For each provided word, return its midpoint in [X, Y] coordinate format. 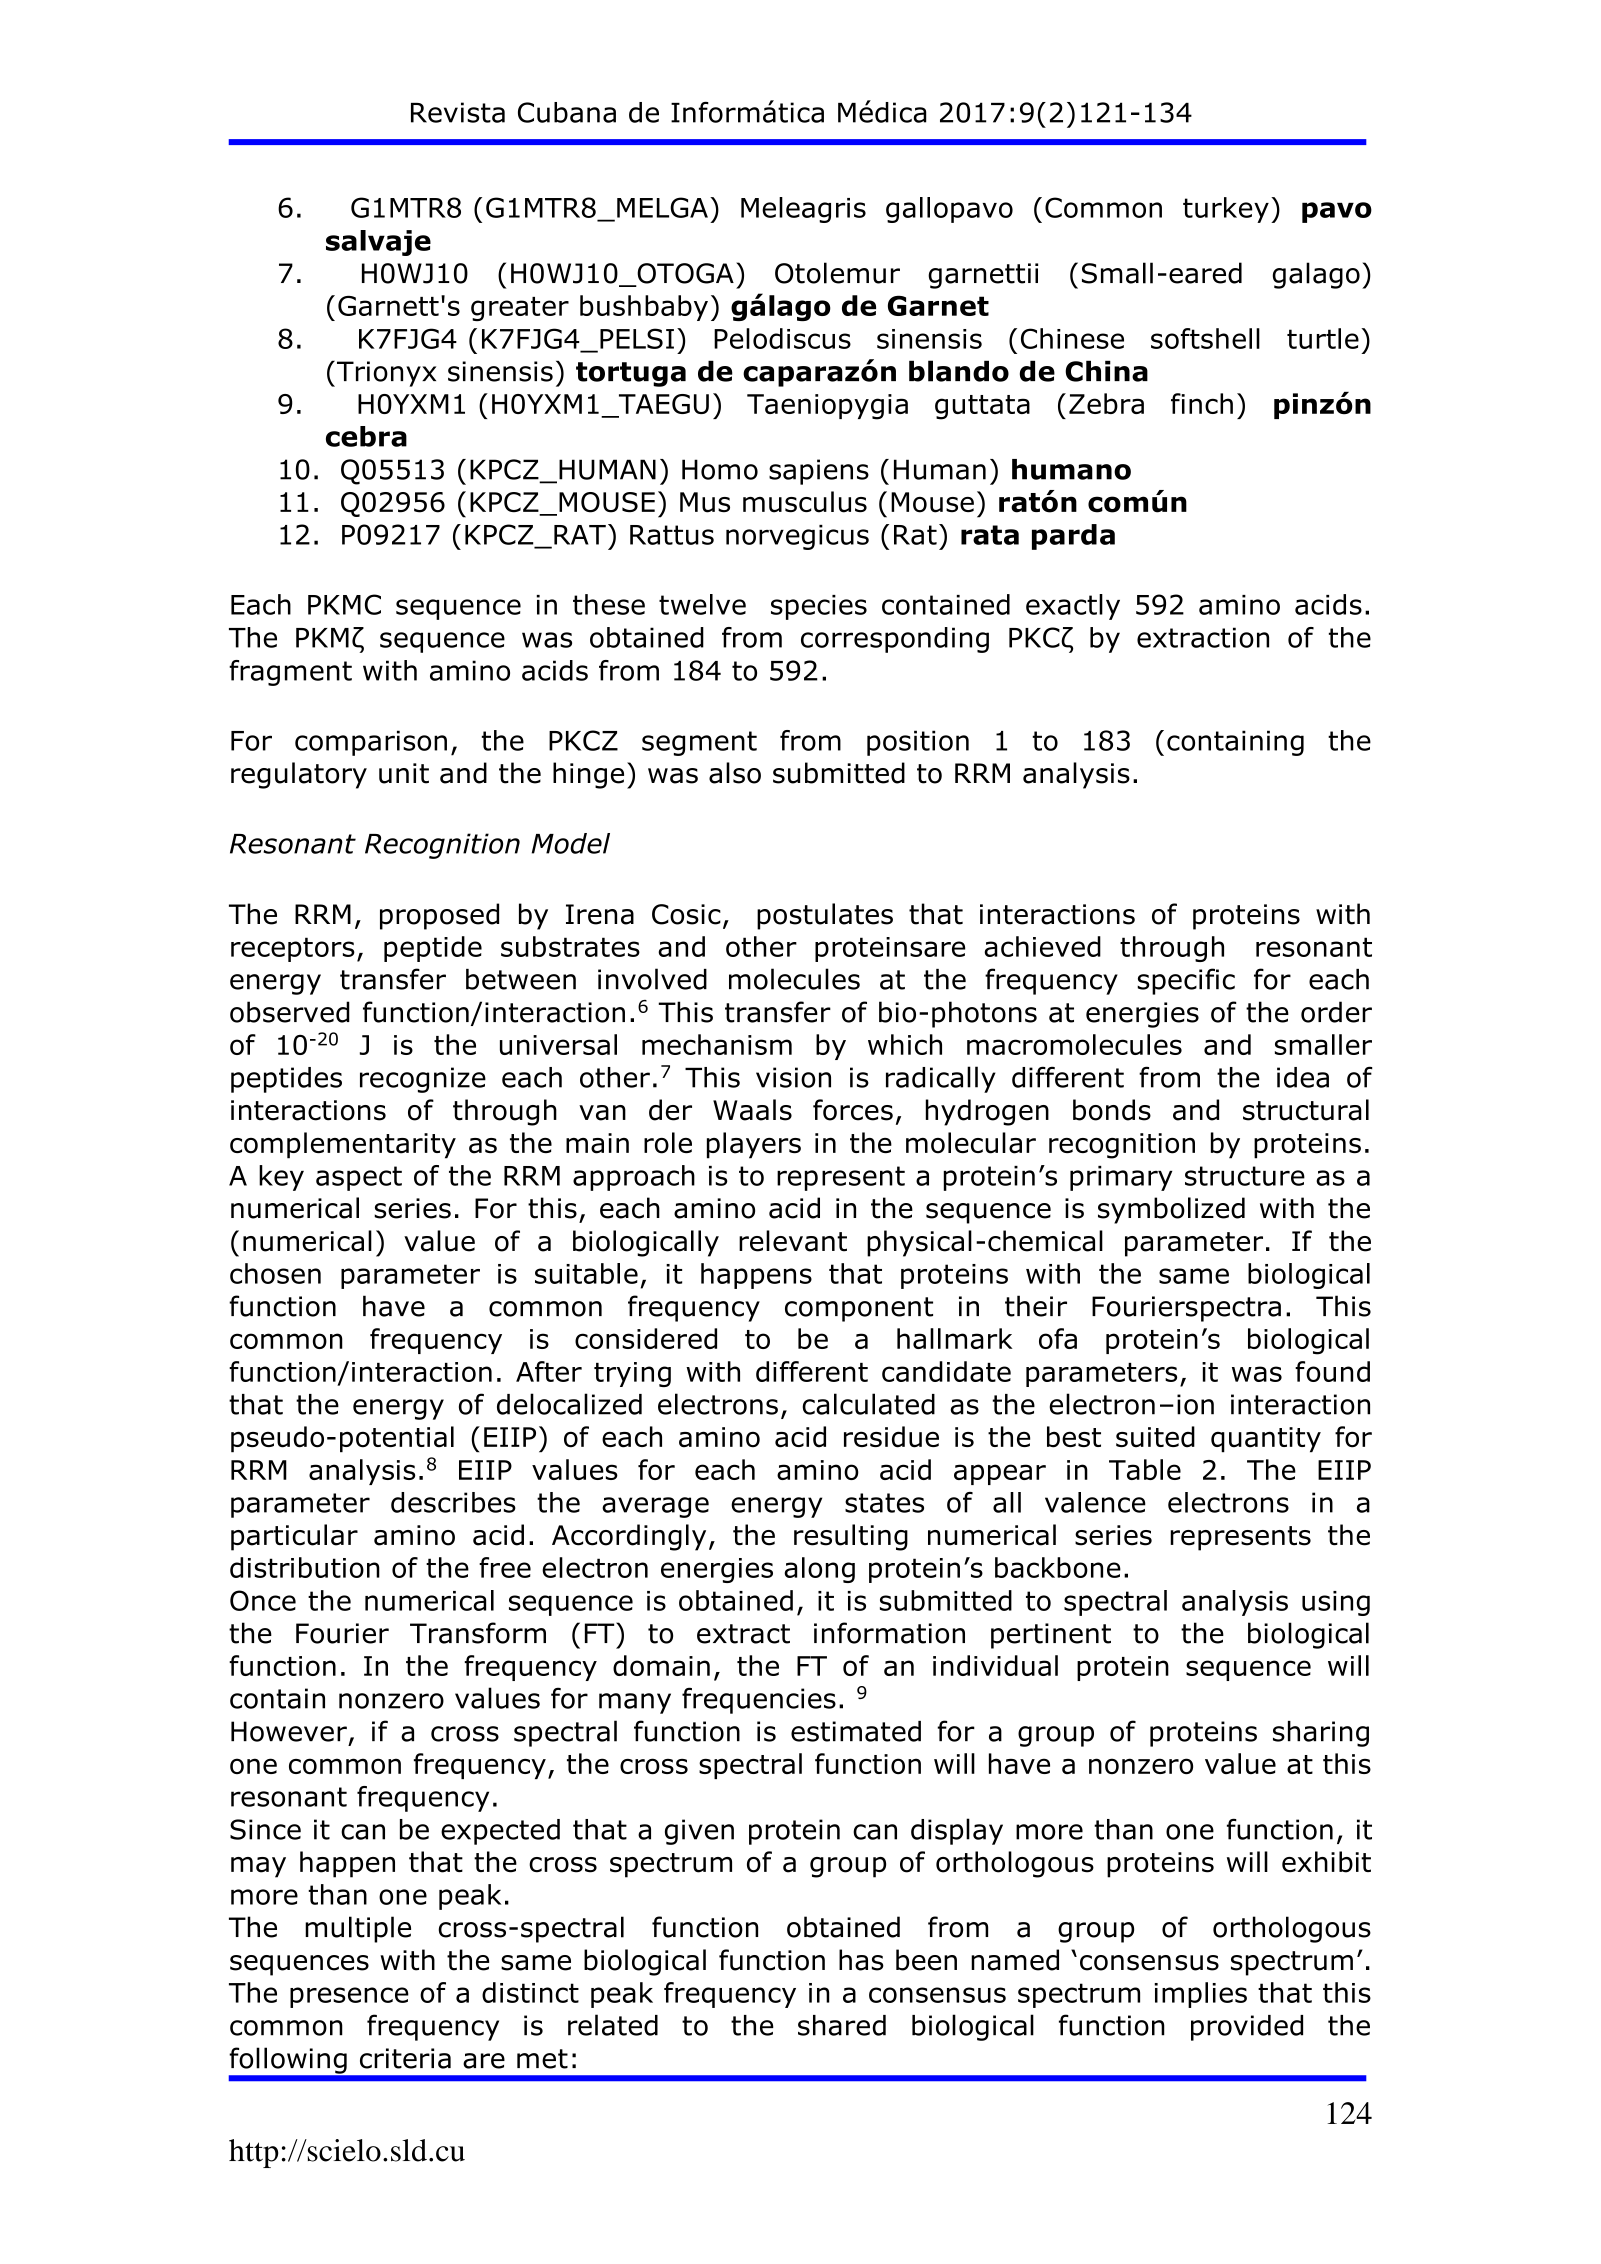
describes [453, 1502]
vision [793, 1077]
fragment [290, 673]
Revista [458, 112]
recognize [423, 1080]
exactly [1073, 607]
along [819, 1570]
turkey [1226, 210]
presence [349, 1997]
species [819, 607]
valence [1095, 1502]
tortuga [631, 374]
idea [1303, 1077]
